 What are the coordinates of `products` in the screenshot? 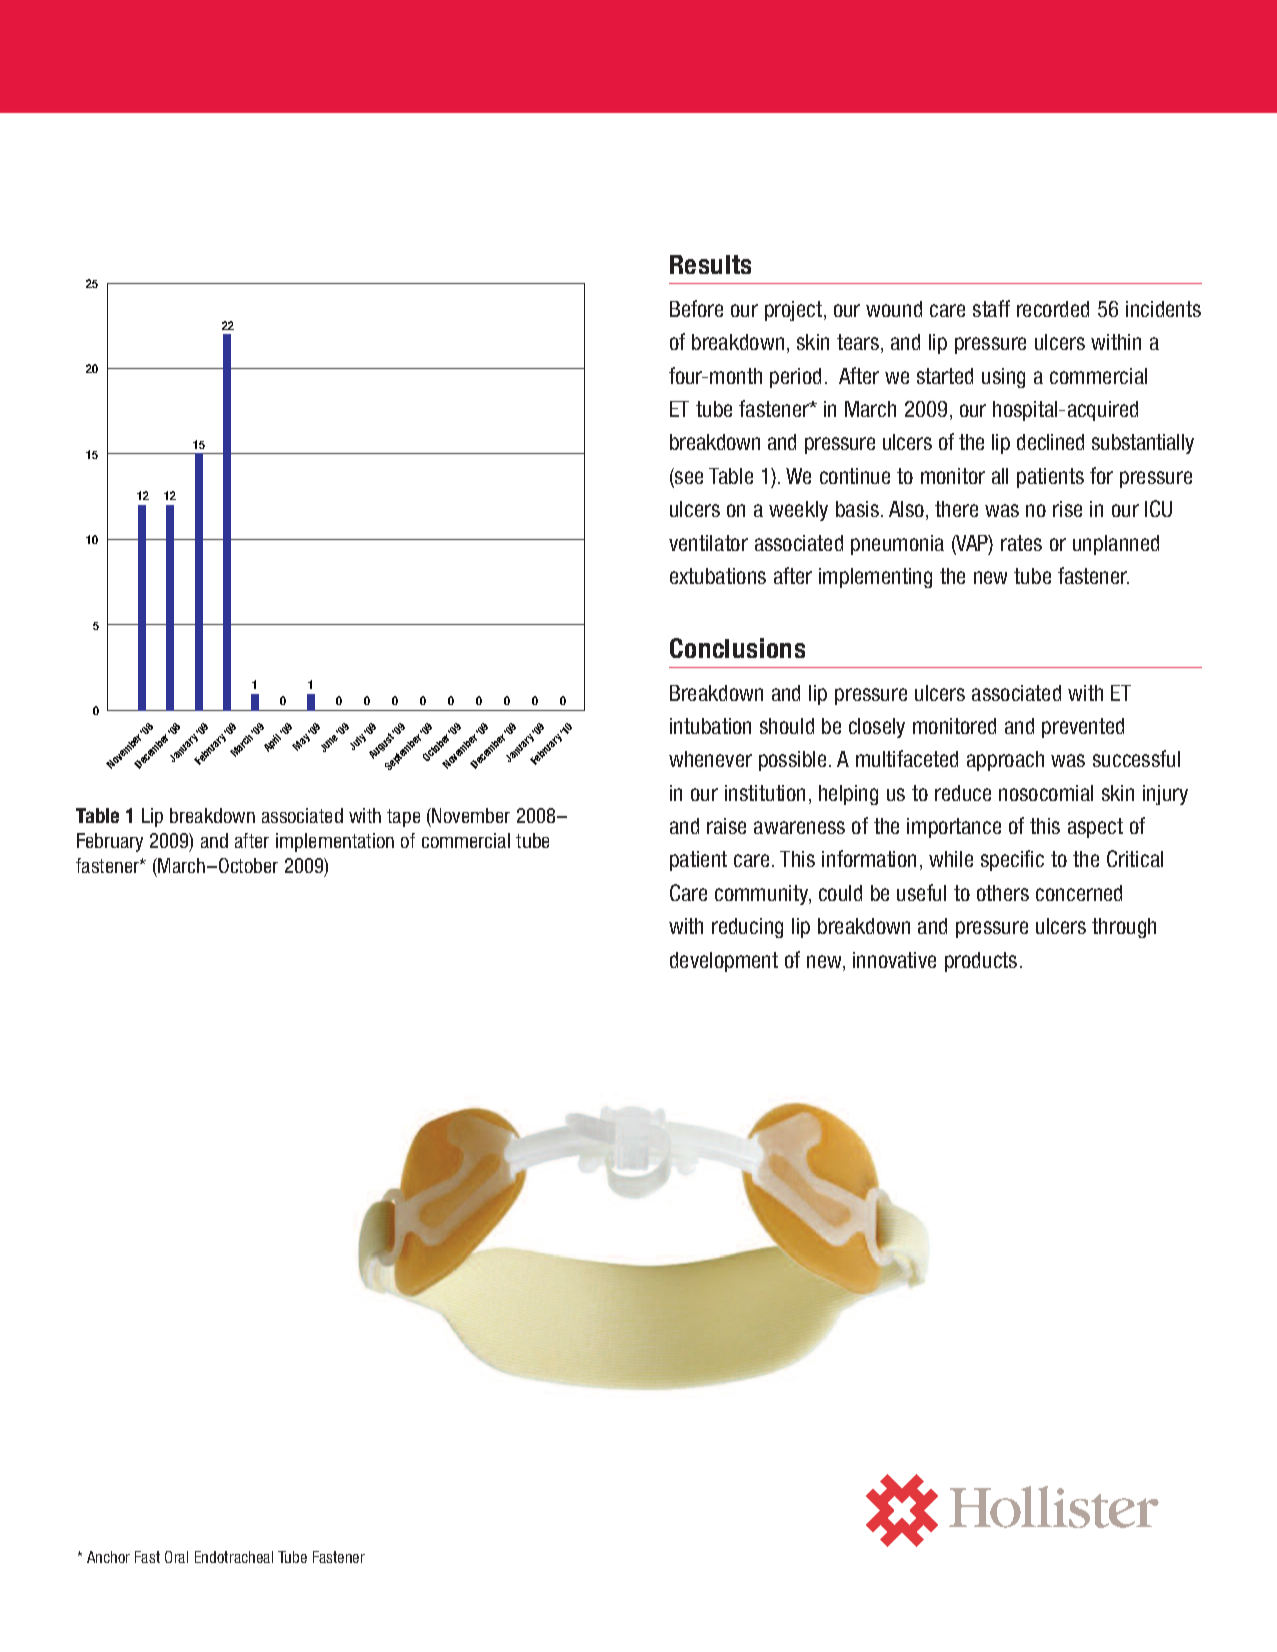 It's located at (981, 962).
